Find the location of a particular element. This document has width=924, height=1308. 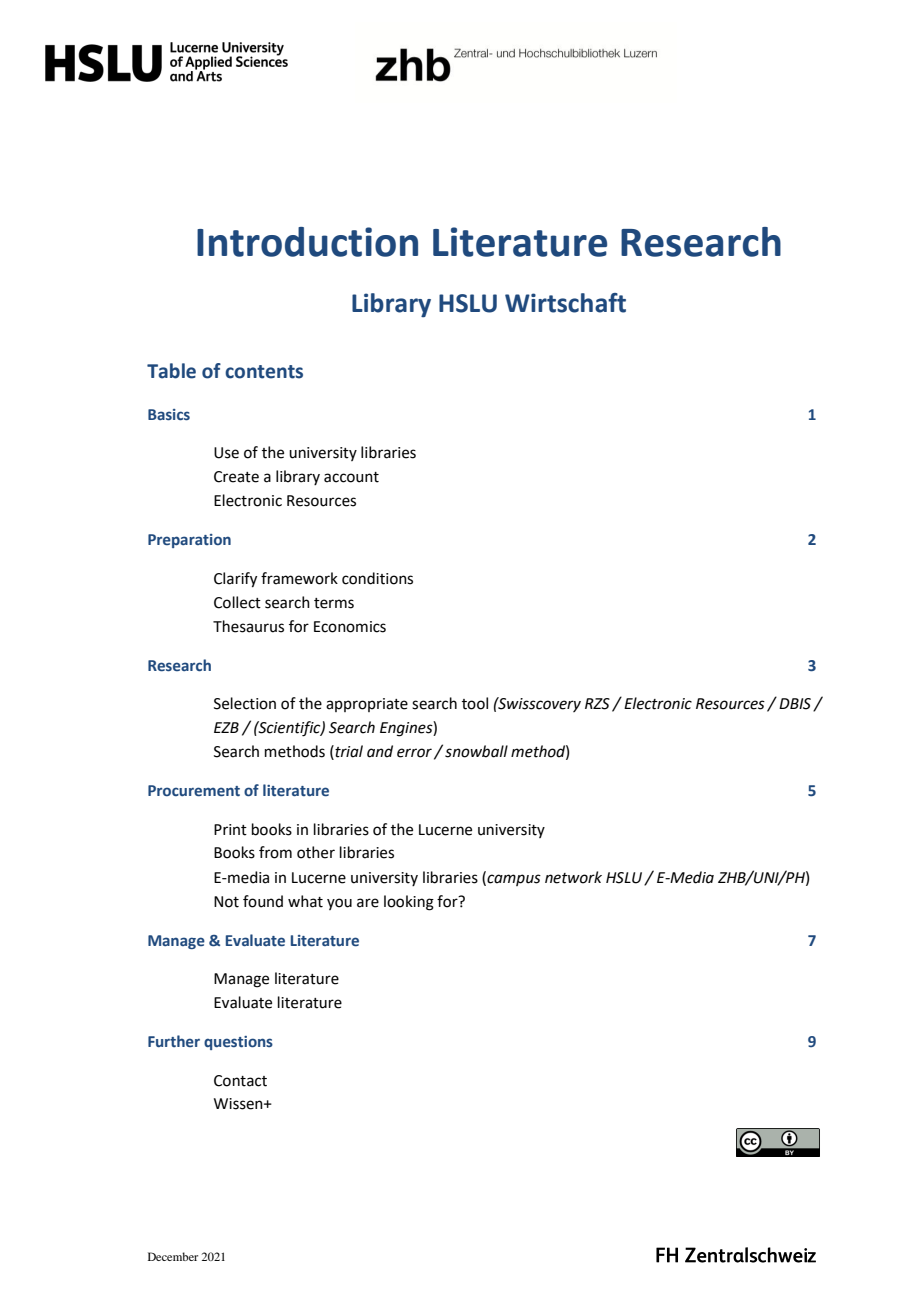

network is located at coordinates (573, 877).
